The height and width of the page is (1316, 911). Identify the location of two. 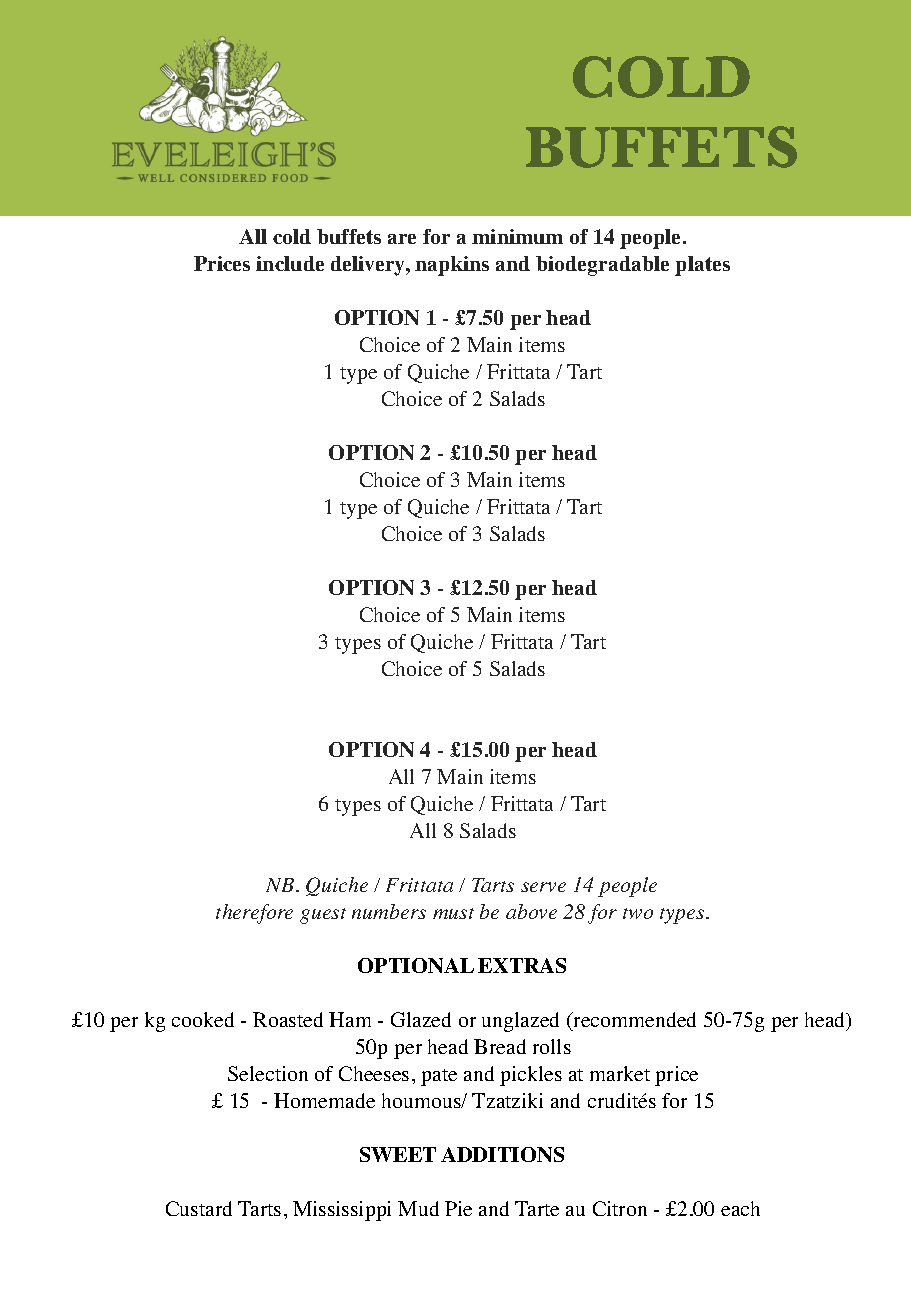
(638, 913).
